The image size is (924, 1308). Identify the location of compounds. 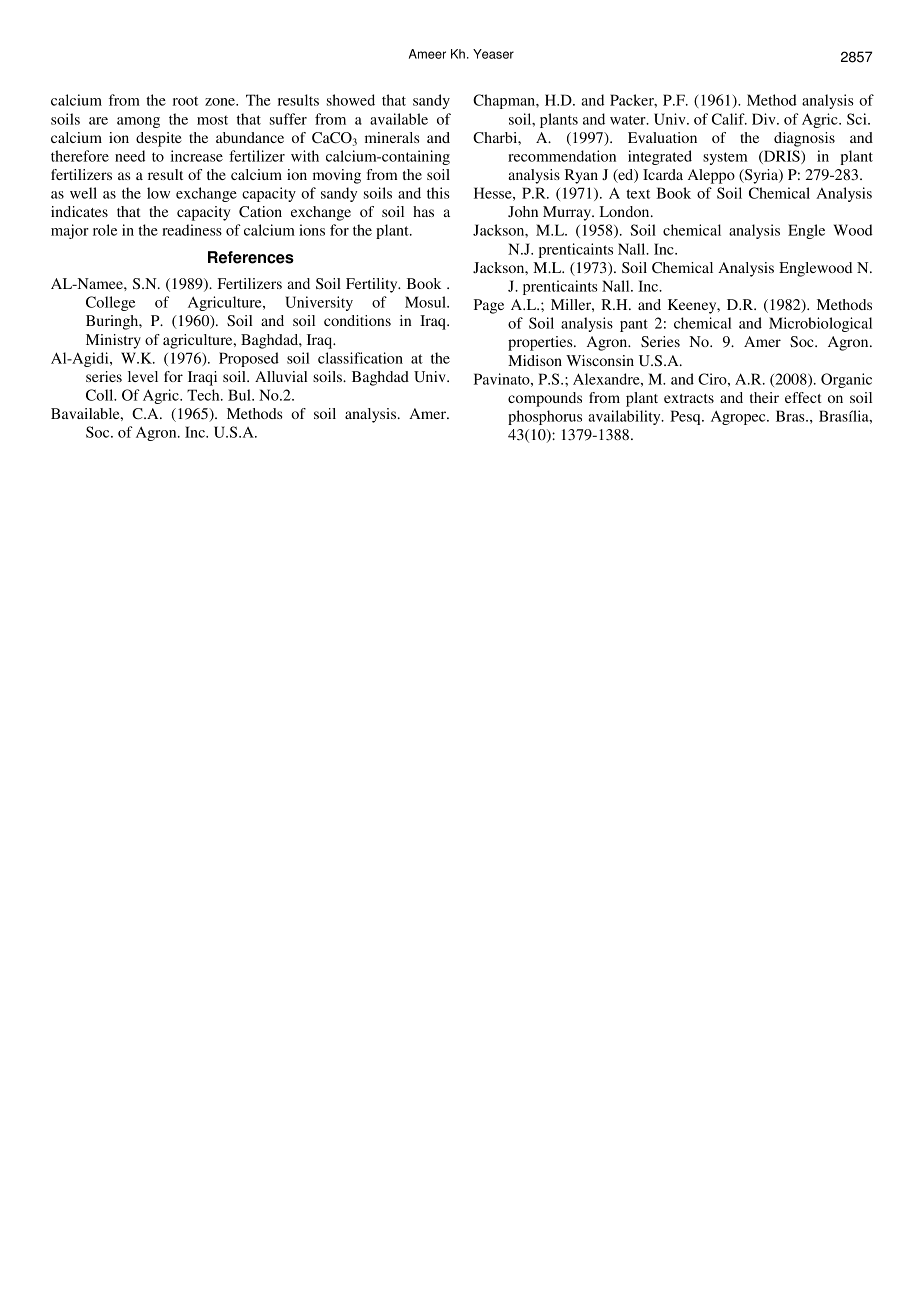
(545, 399).
